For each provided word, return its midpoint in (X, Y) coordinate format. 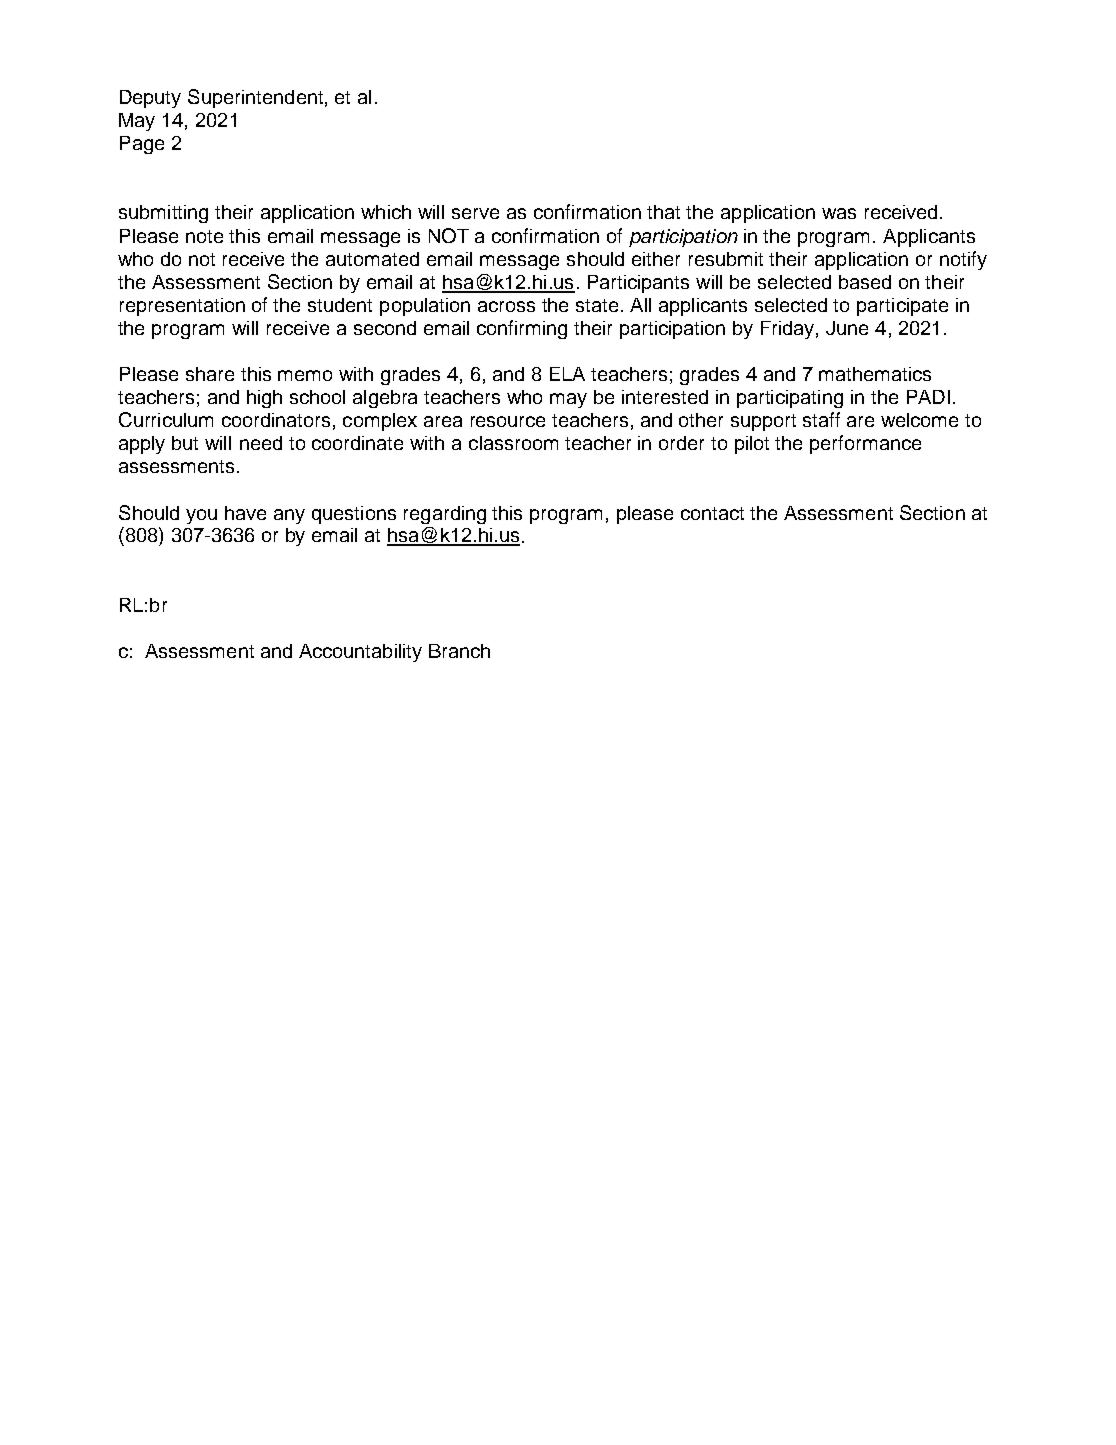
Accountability (360, 653)
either (656, 259)
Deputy (150, 99)
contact (712, 513)
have (245, 513)
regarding (445, 515)
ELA (567, 374)
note (204, 236)
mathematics (875, 374)
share (210, 374)
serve (475, 213)
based (865, 282)
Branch (459, 651)
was (839, 213)
